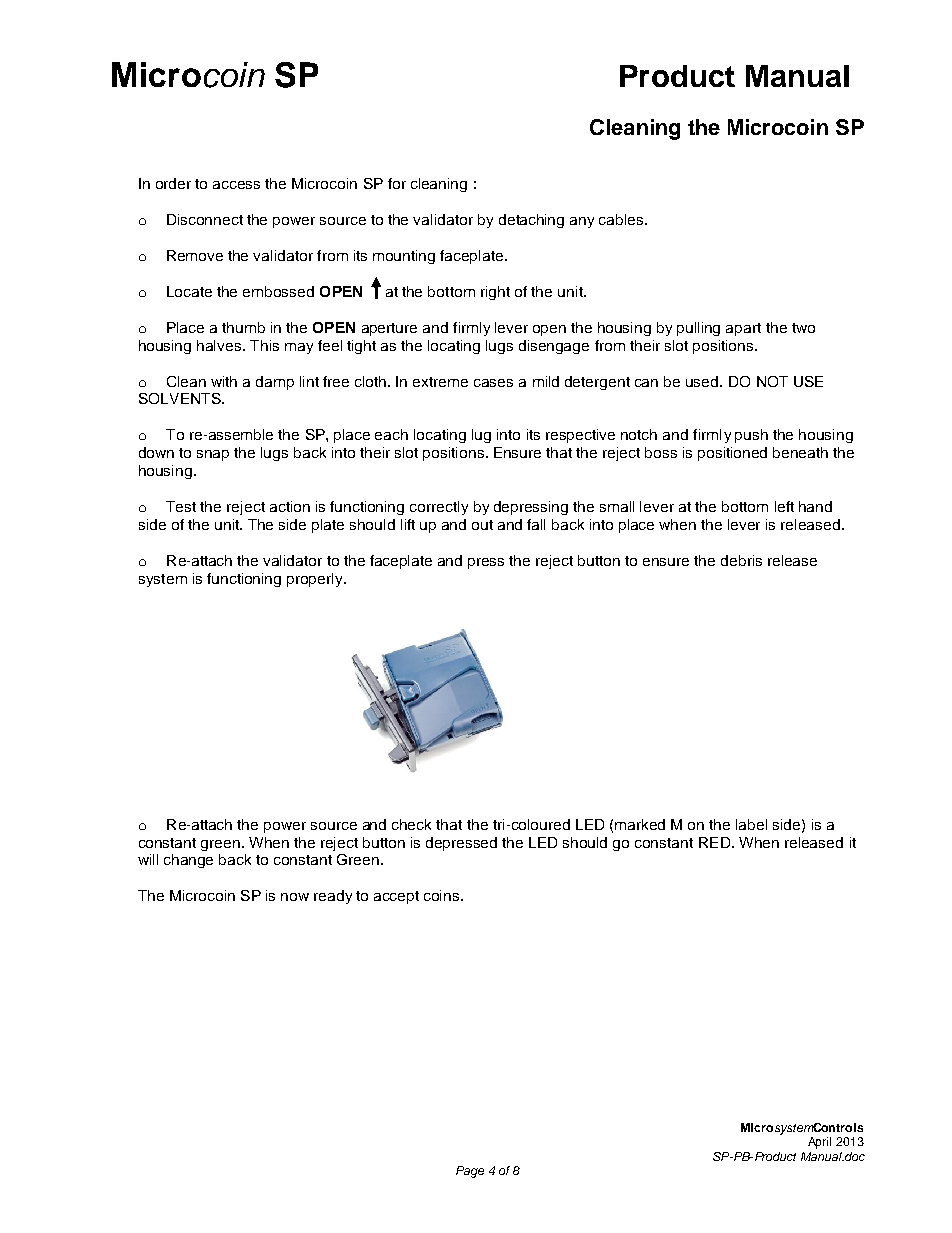 This screenshot has height=1233, width=952. I want to click on Disconnect, so click(205, 219).
